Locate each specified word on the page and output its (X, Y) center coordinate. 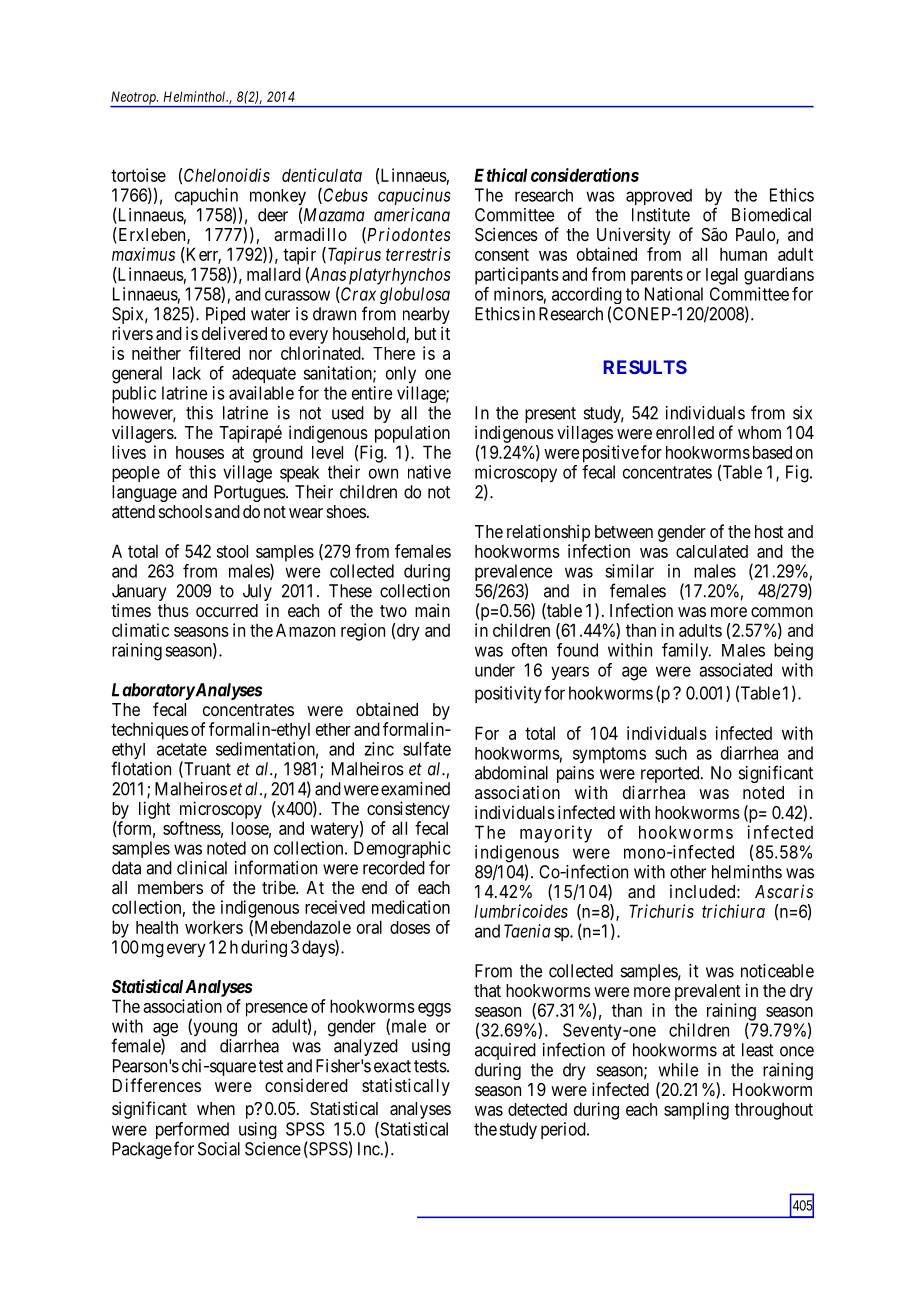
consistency (408, 810)
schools (185, 511)
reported (671, 774)
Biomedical (771, 215)
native (429, 472)
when (216, 1108)
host (769, 531)
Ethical (501, 175)
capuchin (207, 198)
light (154, 810)
